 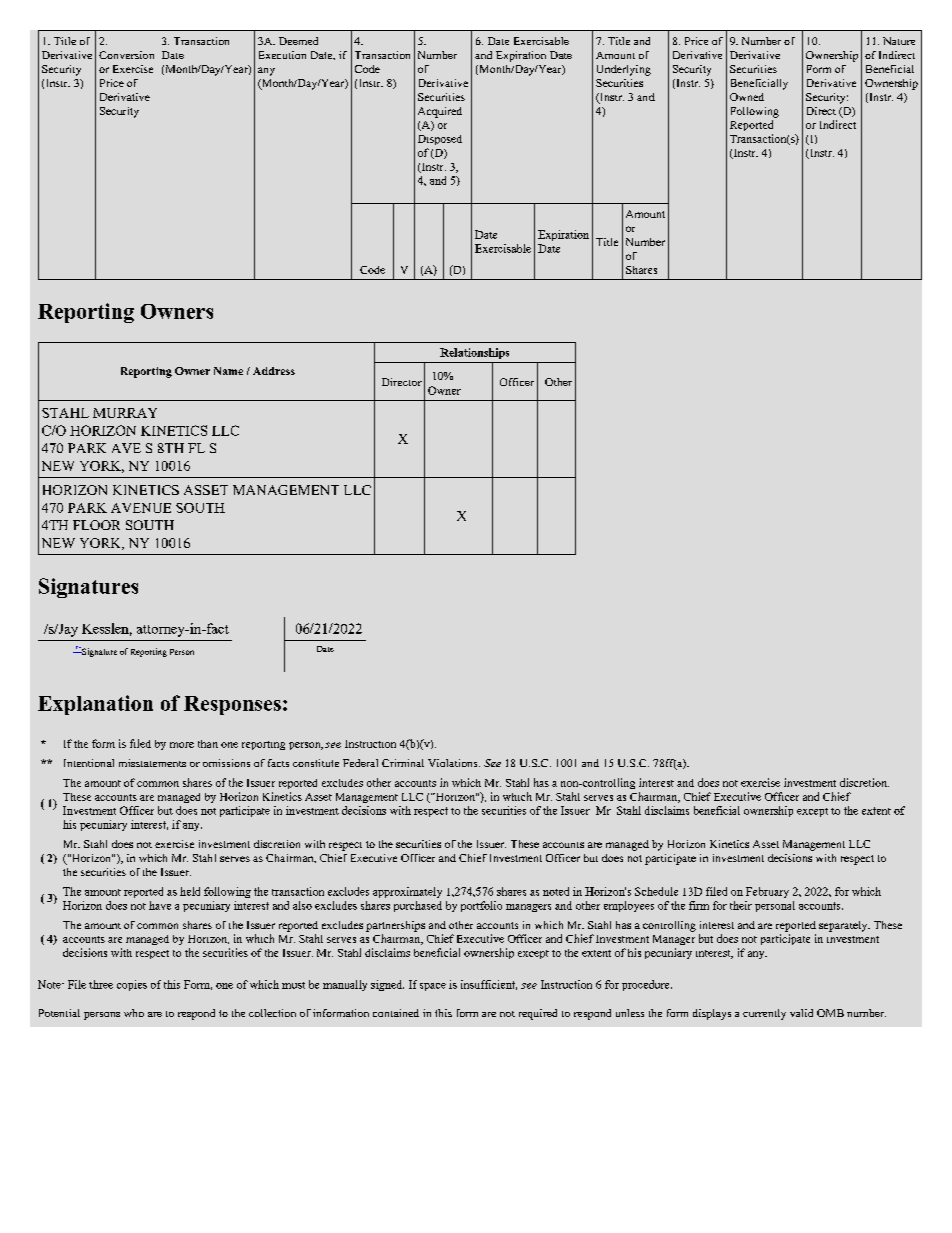 I want to click on Violations, so click(x=454, y=763).
